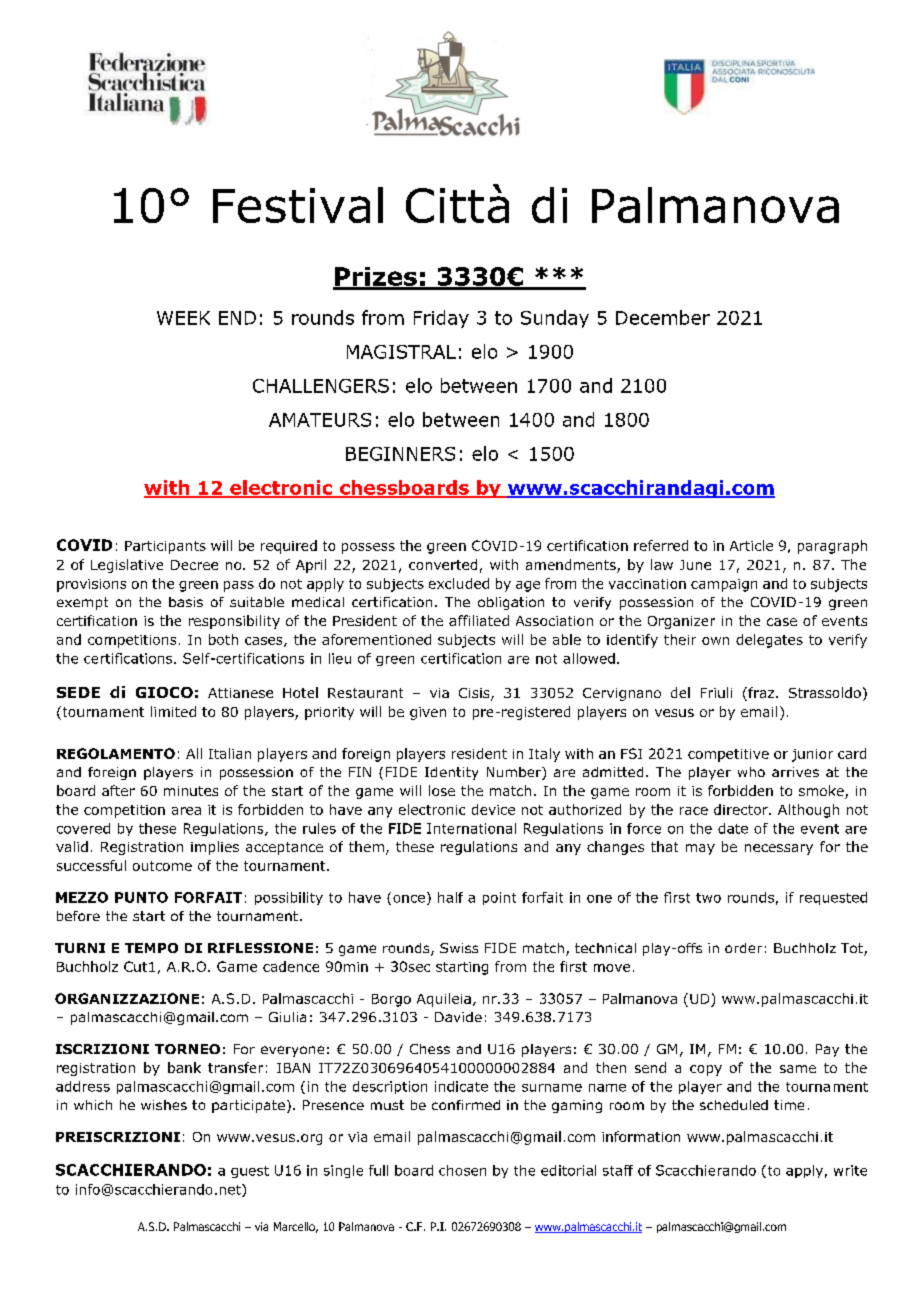 This image has width=924, height=1308. What do you see at coordinates (164, 1105) in the image?
I see `wishes` at bounding box center [164, 1105].
